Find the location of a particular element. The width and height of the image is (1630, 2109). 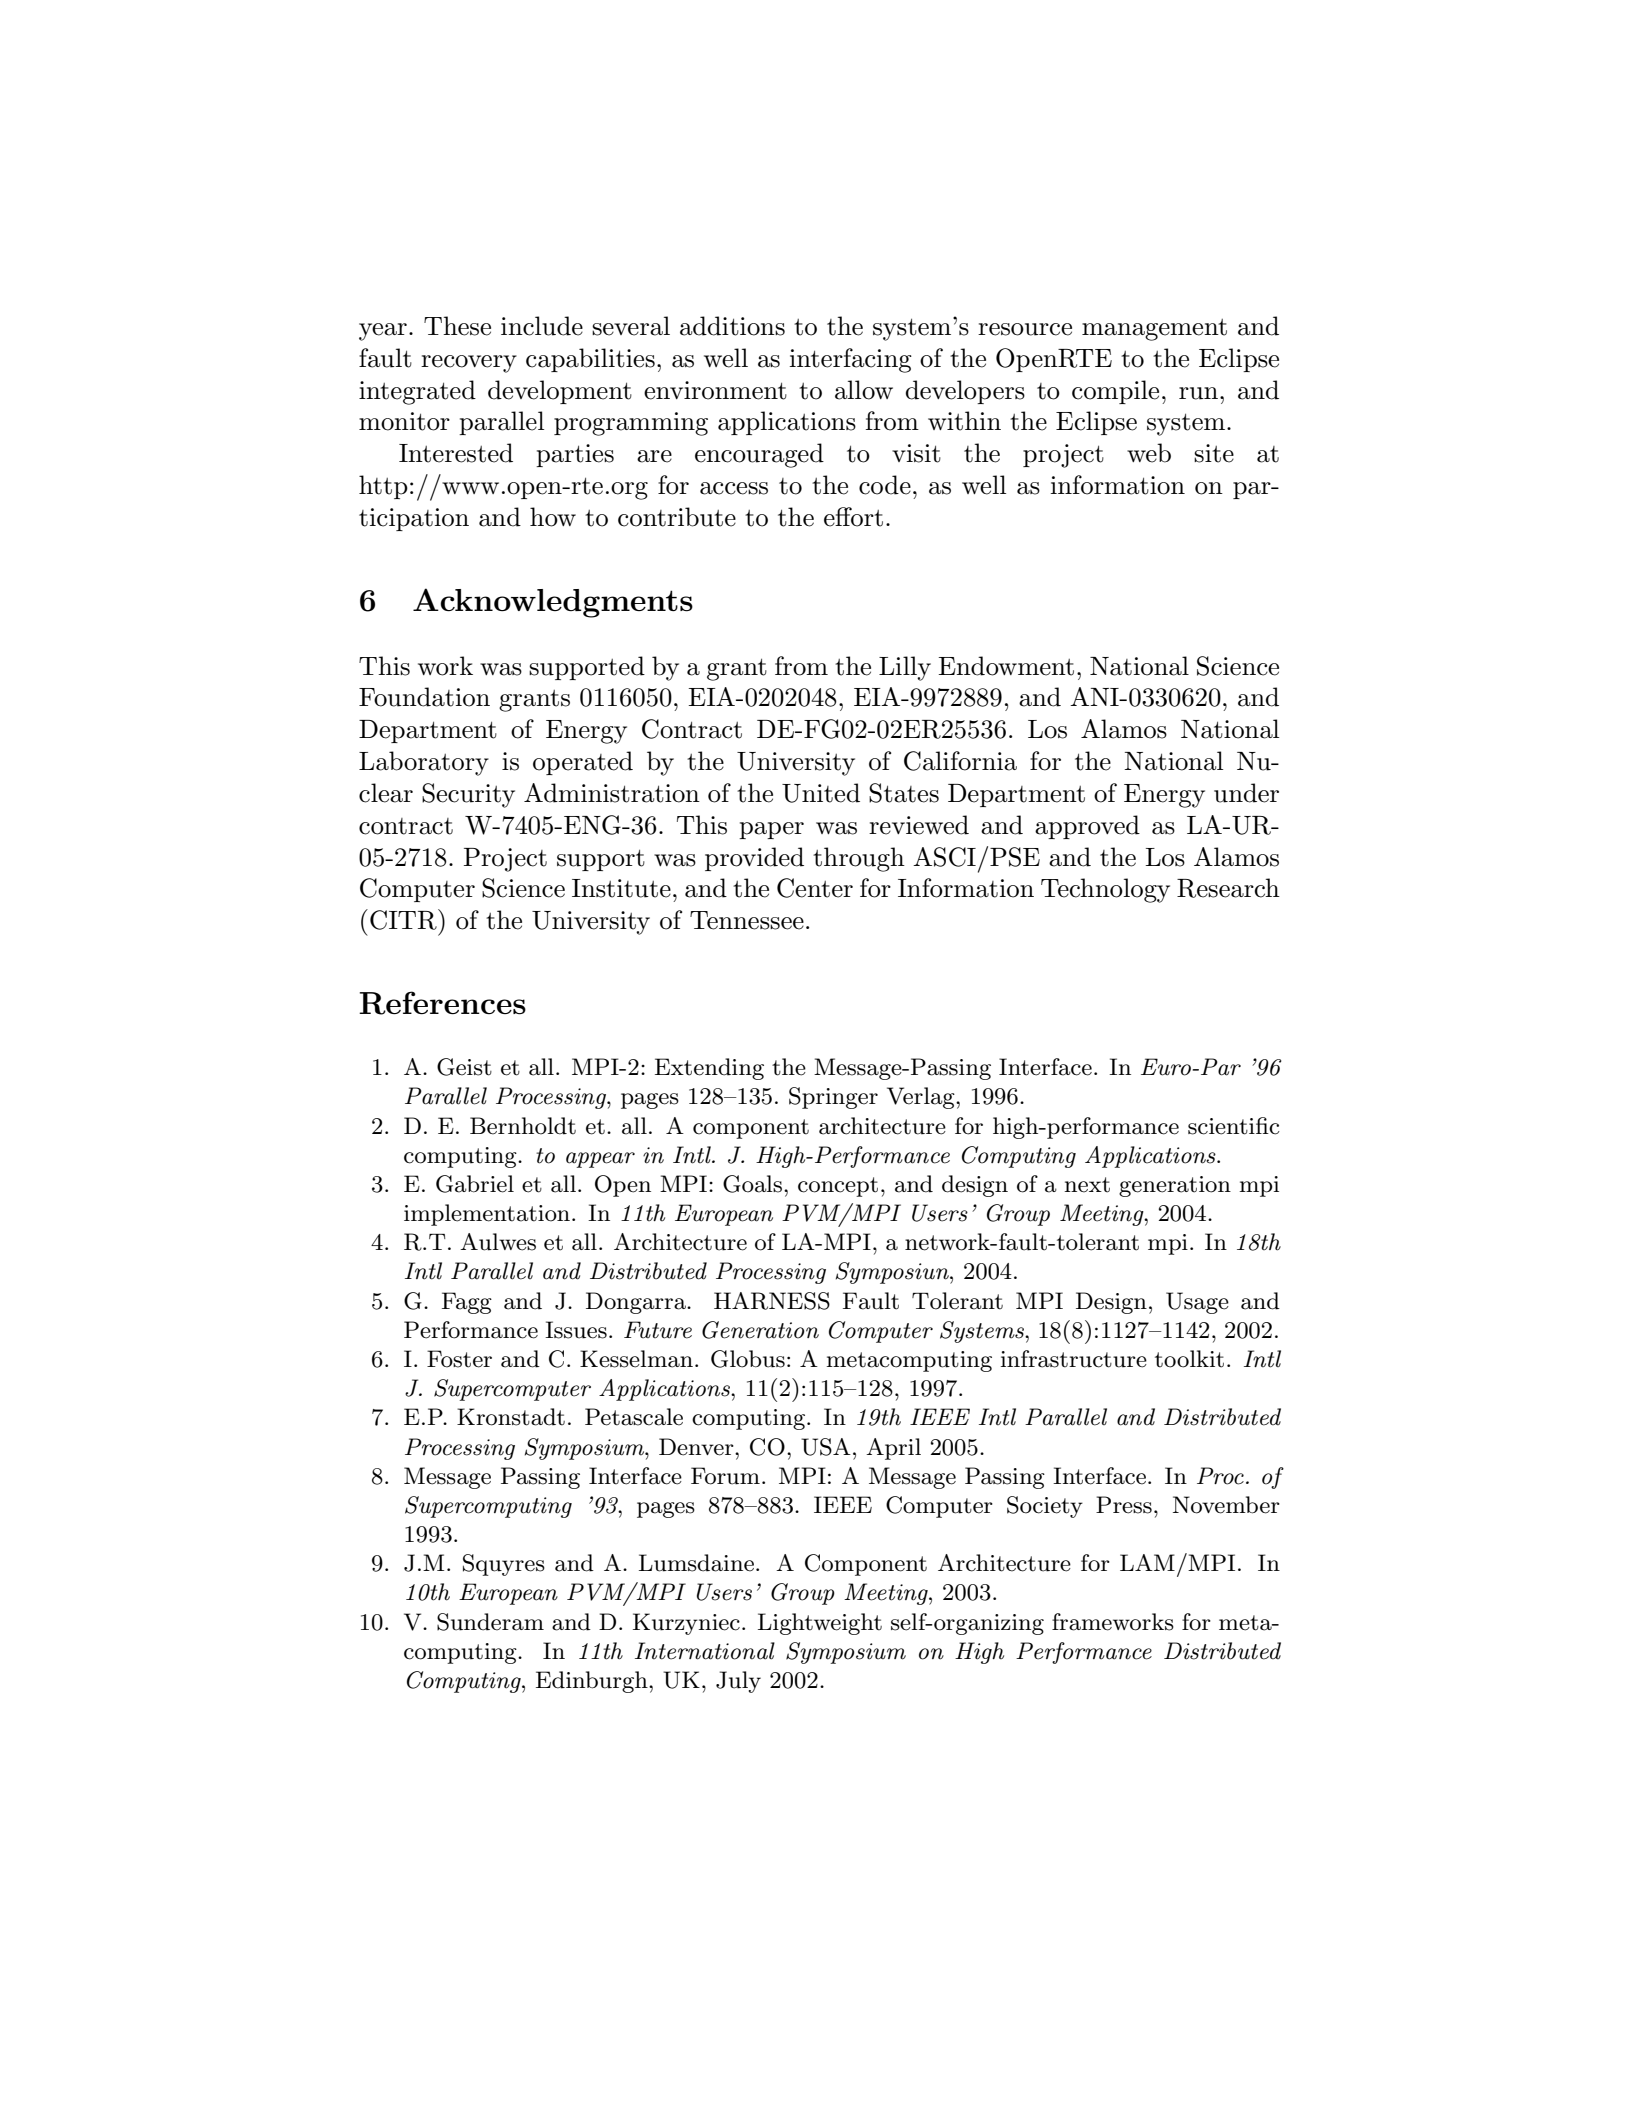

interfacing is located at coordinates (850, 360).
